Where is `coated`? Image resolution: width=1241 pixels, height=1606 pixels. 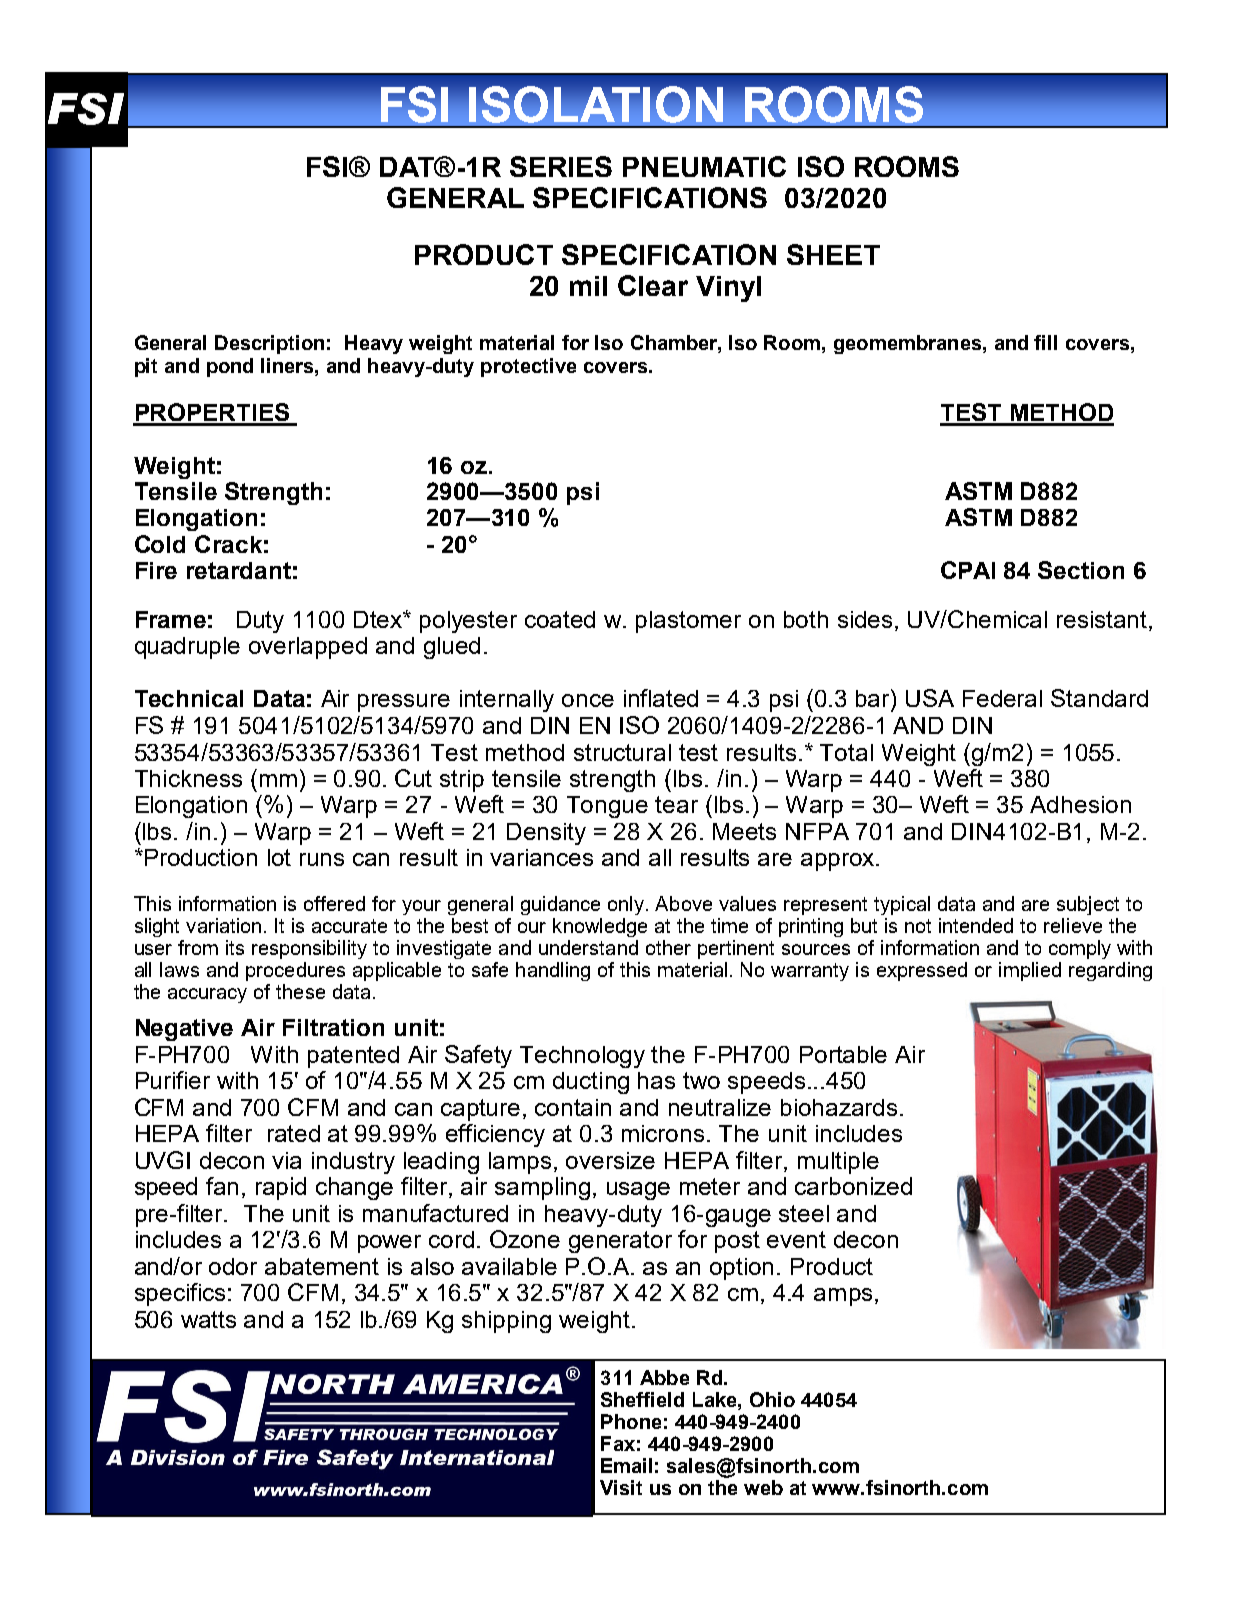
coated is located at coordinates (560, 619).
